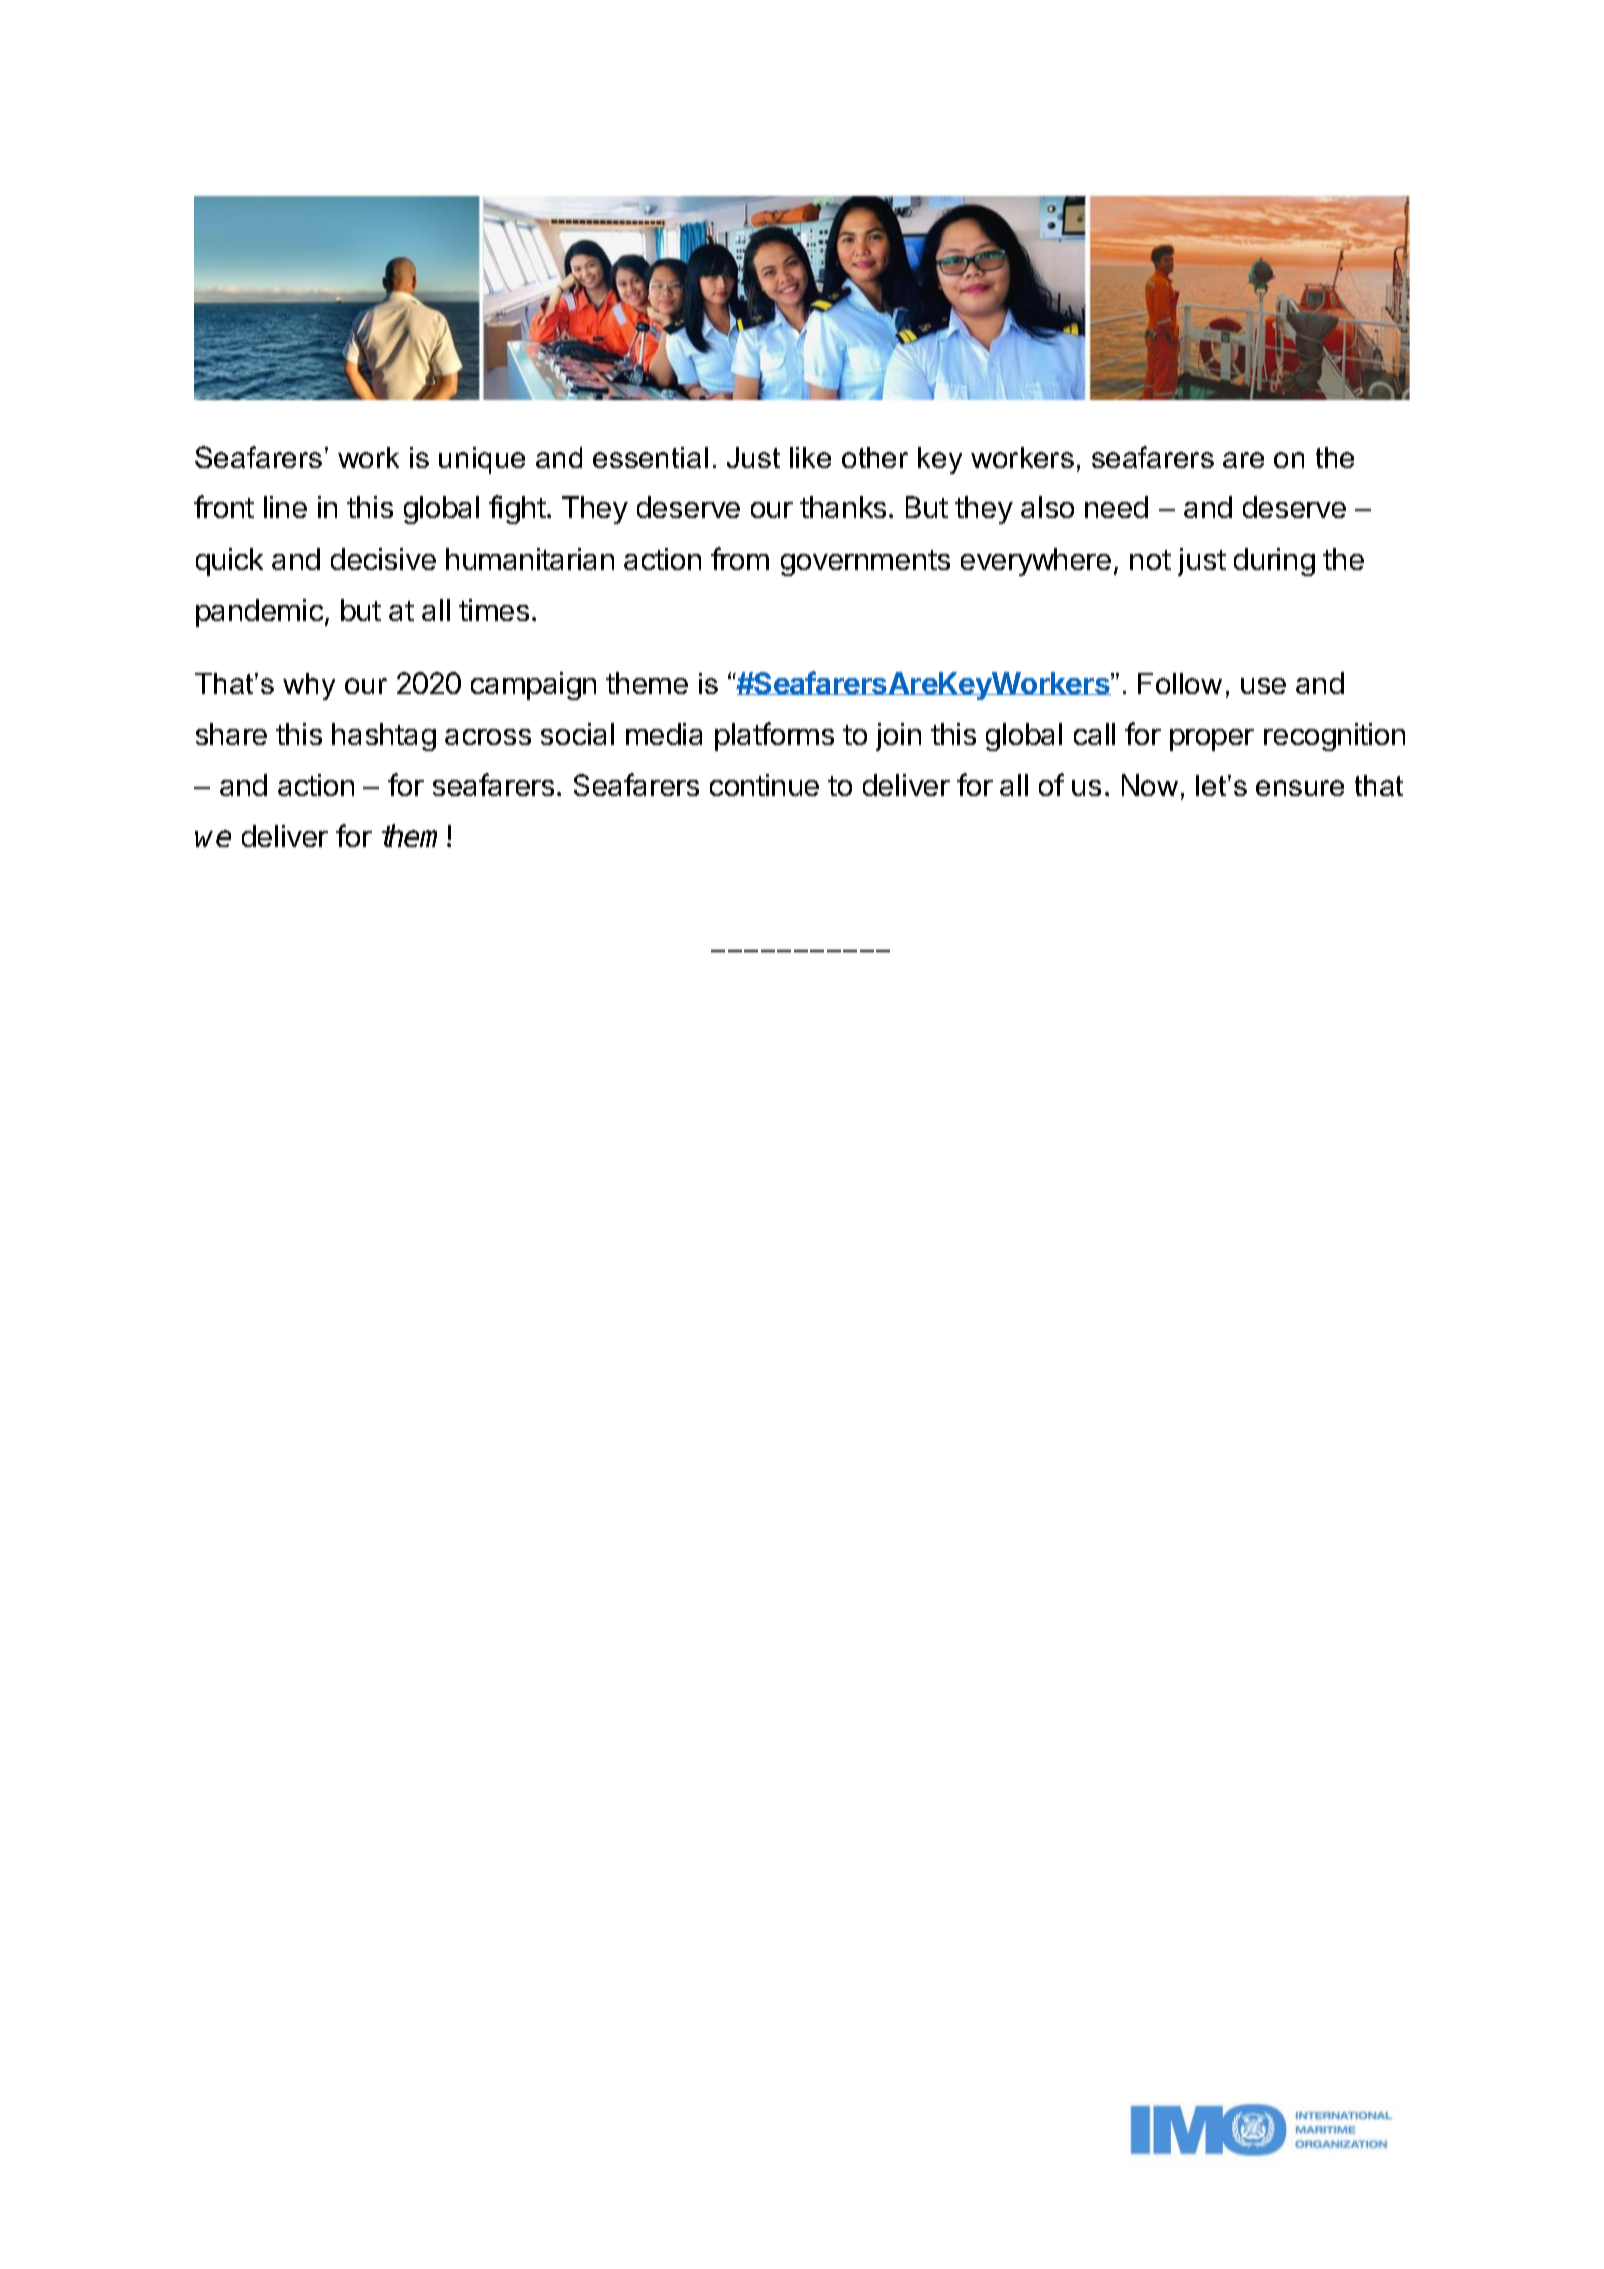  I want to click on decisive, so click(383, 559).
